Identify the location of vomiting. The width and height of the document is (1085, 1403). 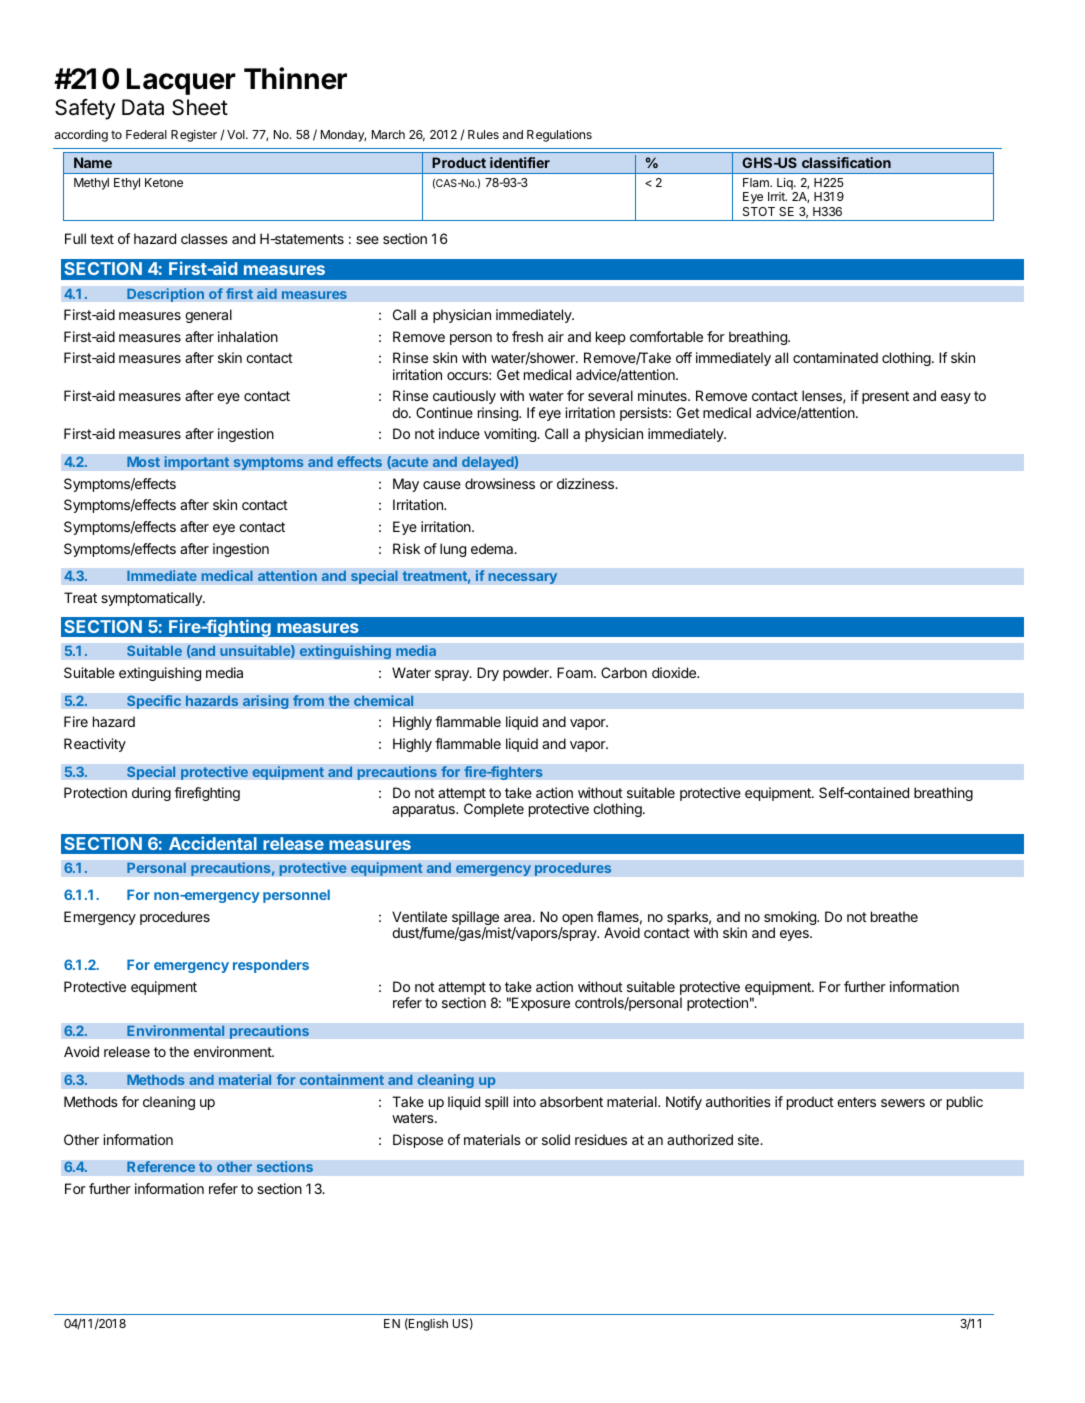
(511, 435).
